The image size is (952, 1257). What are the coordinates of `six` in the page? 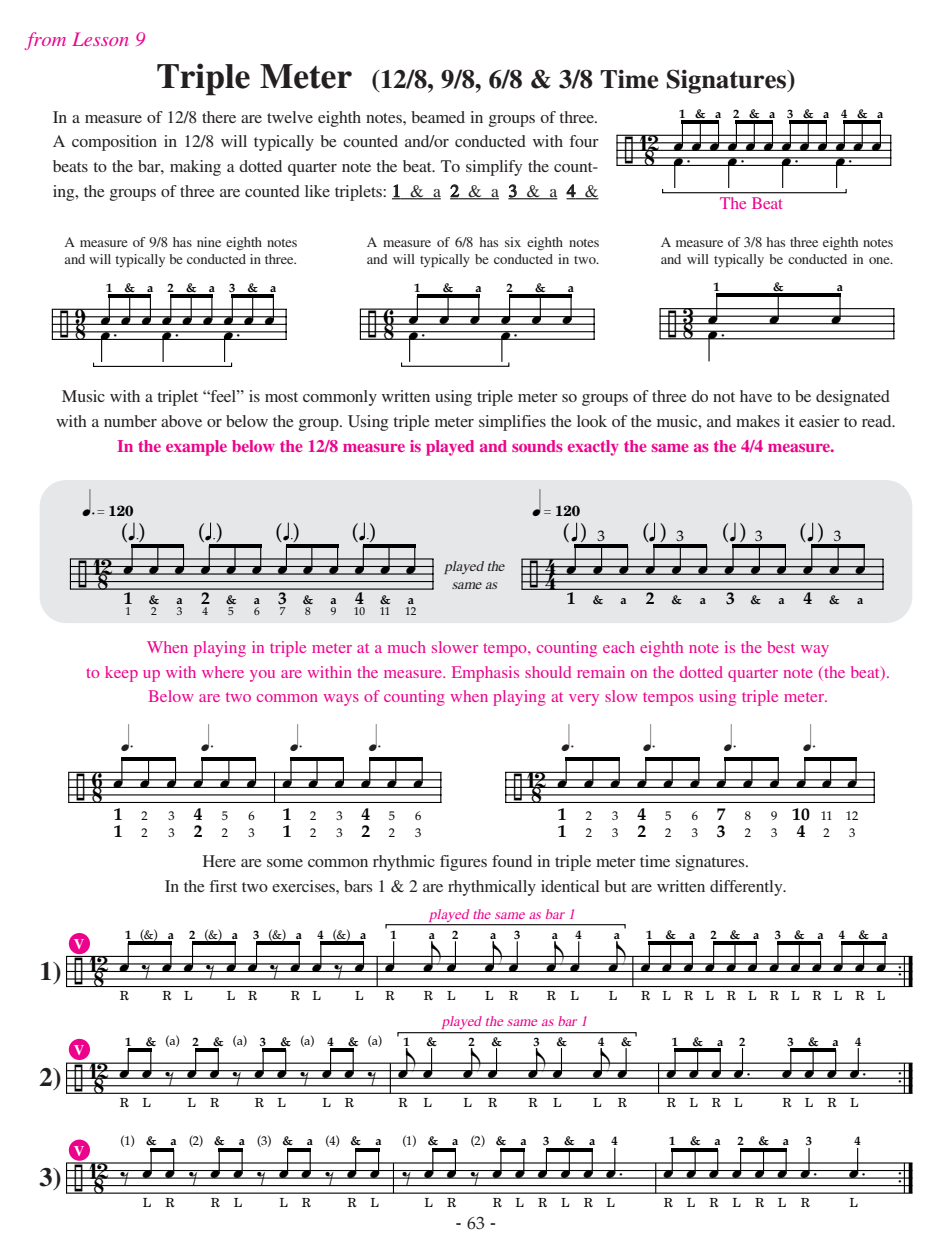 It's located at (513, 242).
